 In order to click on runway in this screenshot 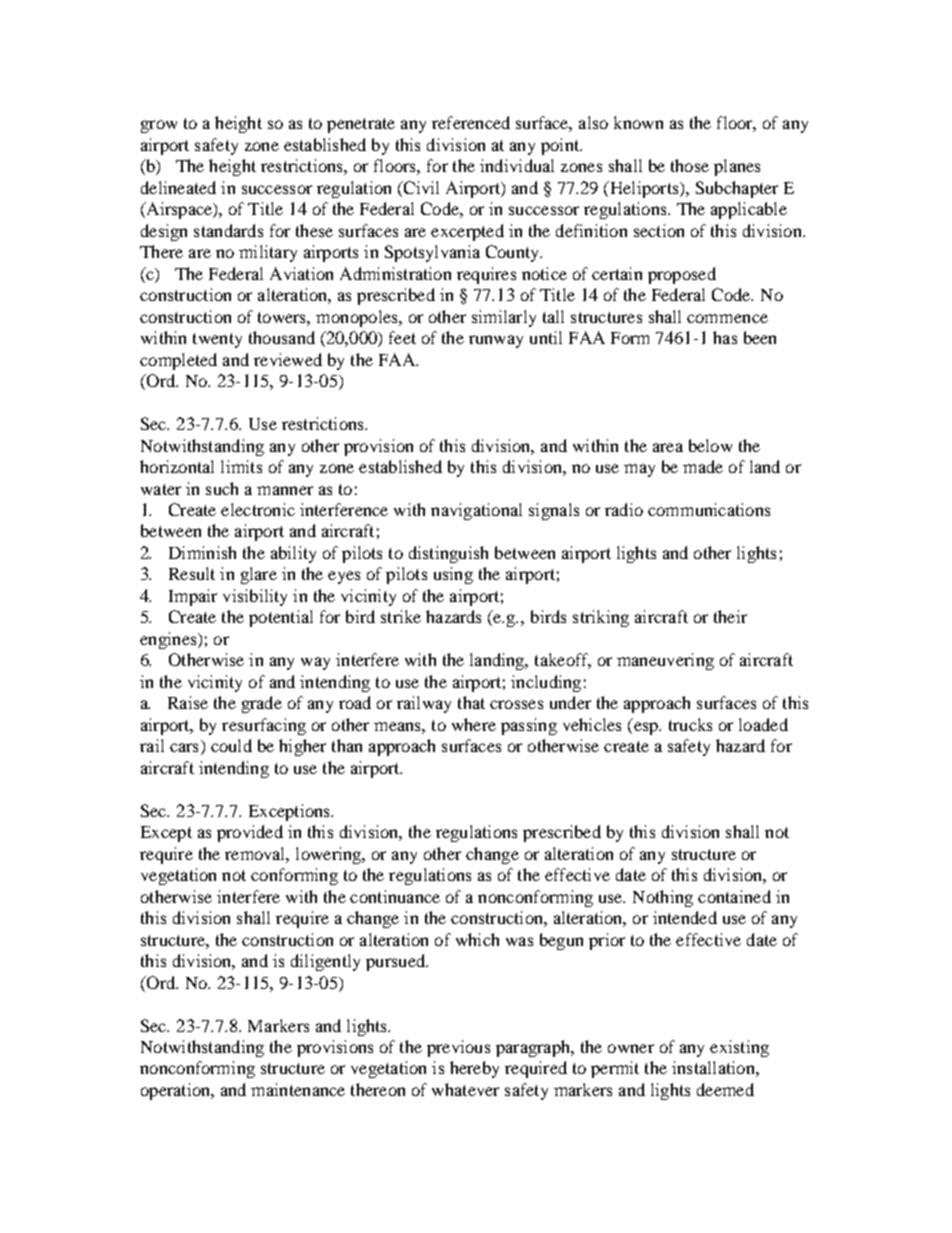, I will do `click(496, 341)`.
